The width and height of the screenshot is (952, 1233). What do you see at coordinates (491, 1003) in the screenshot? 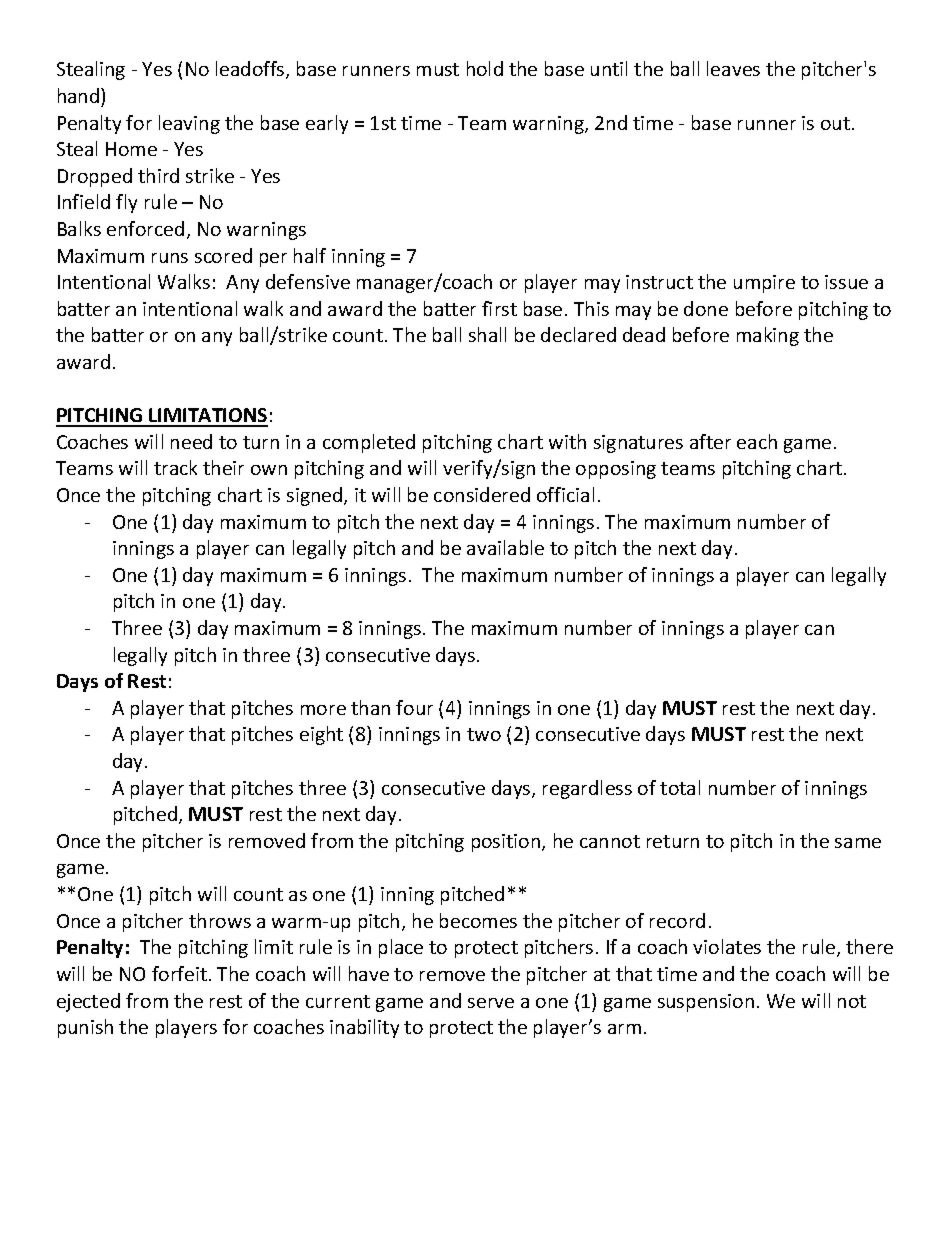
I see `serve` at bounding box center [491, 1003].
